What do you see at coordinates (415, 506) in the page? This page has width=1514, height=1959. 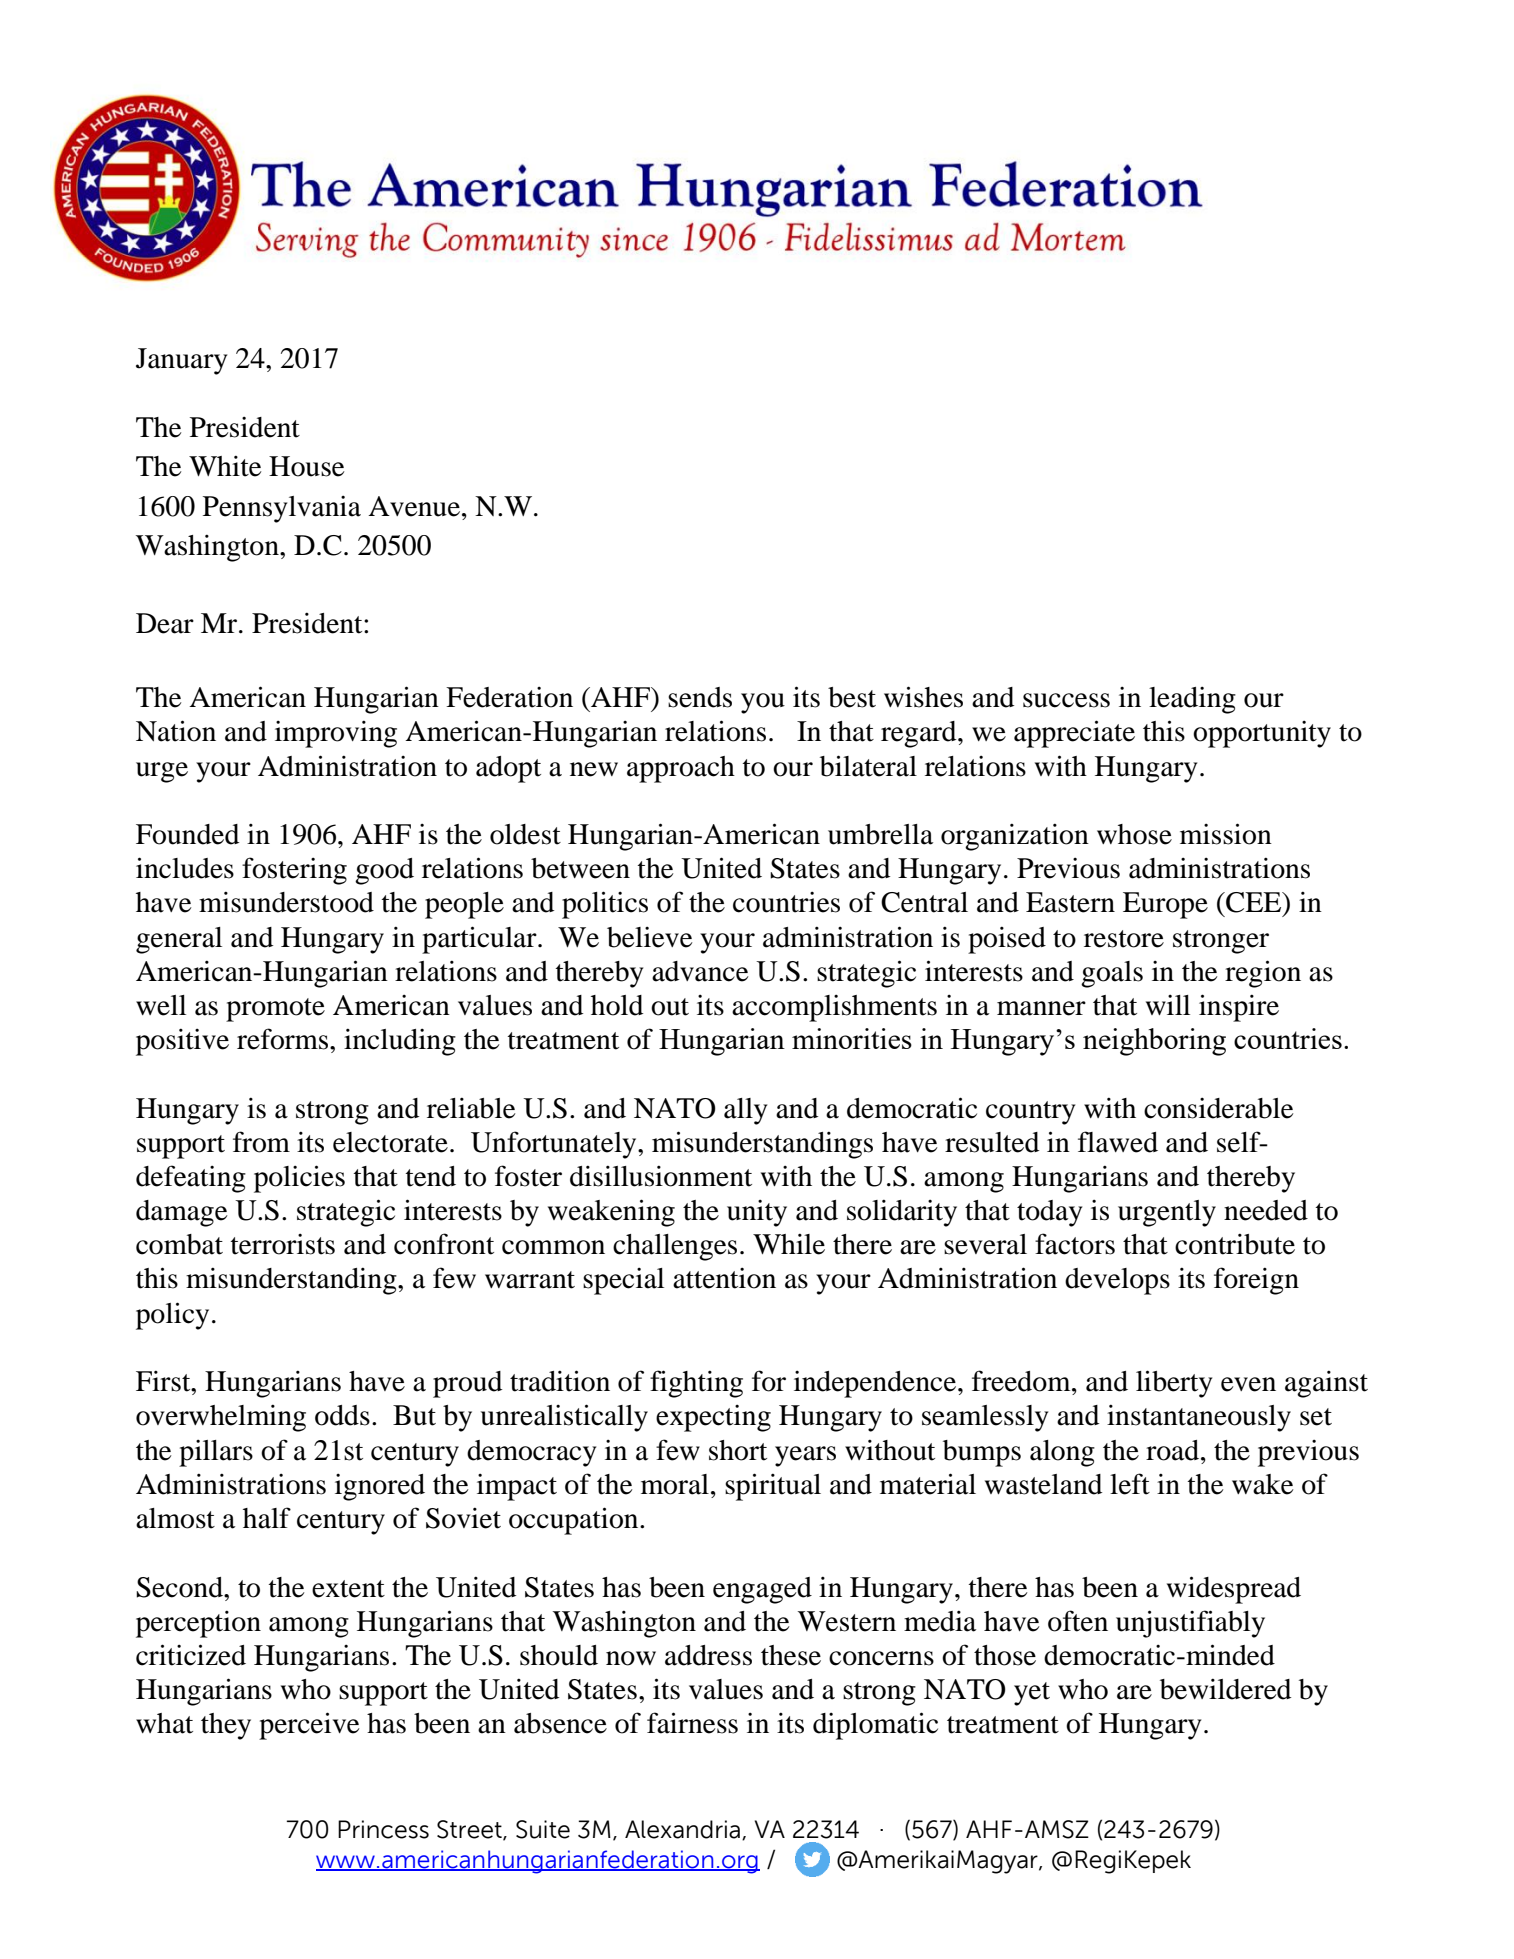 I see `Avenue` at bounding box center [415, 506].
